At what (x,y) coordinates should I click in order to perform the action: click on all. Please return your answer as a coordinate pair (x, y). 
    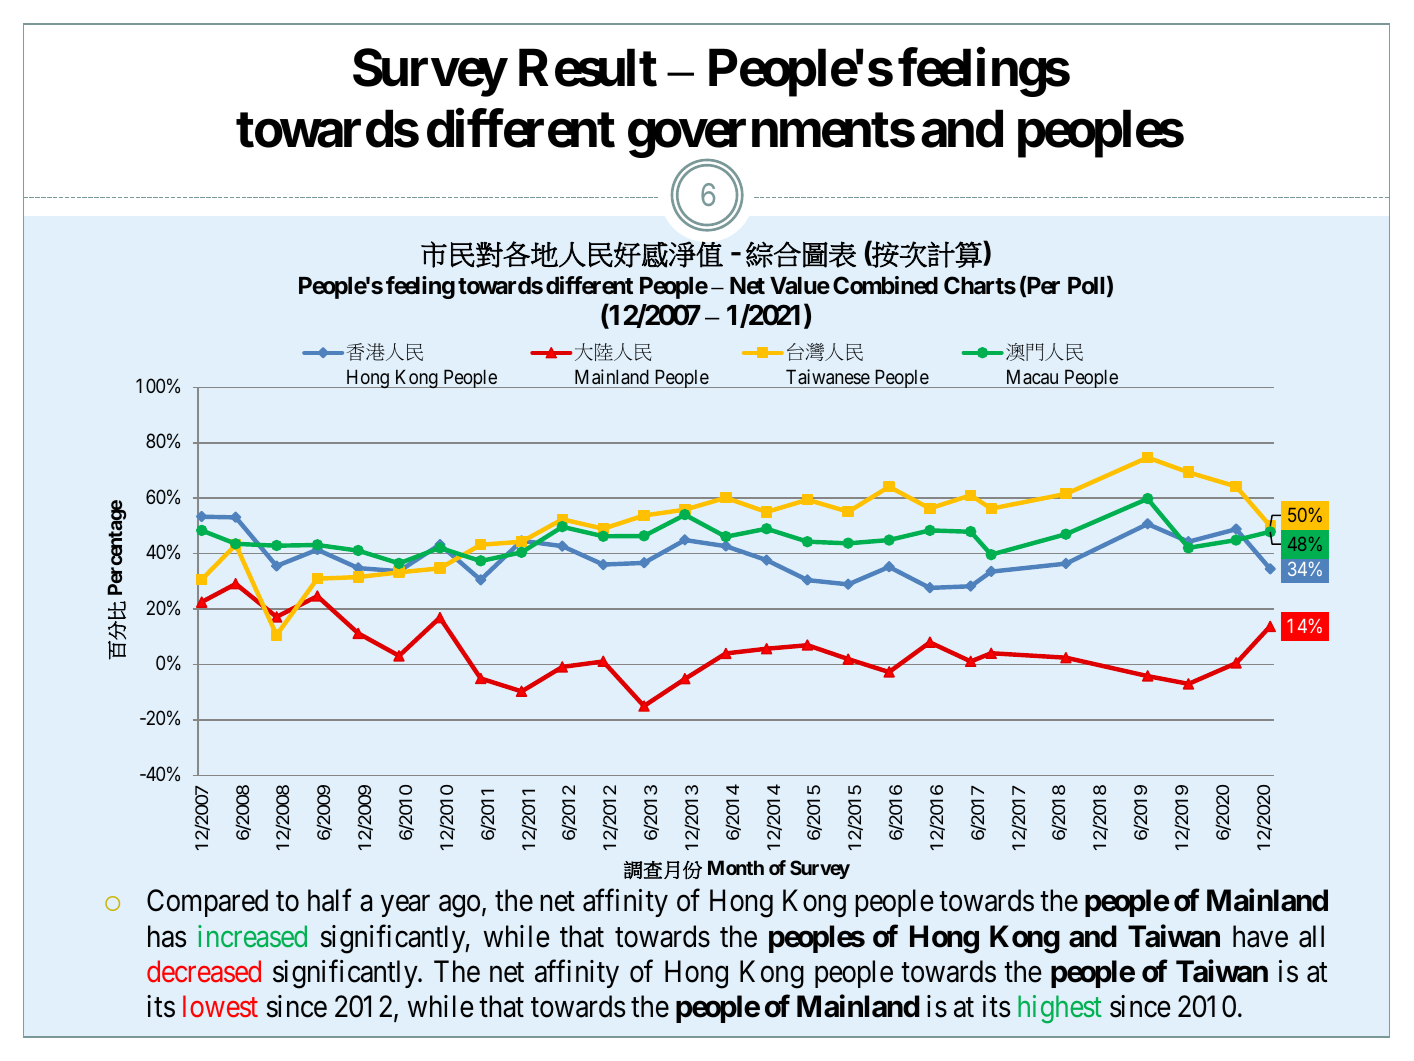
    Looking at the image, I should click on (1311, 936).
